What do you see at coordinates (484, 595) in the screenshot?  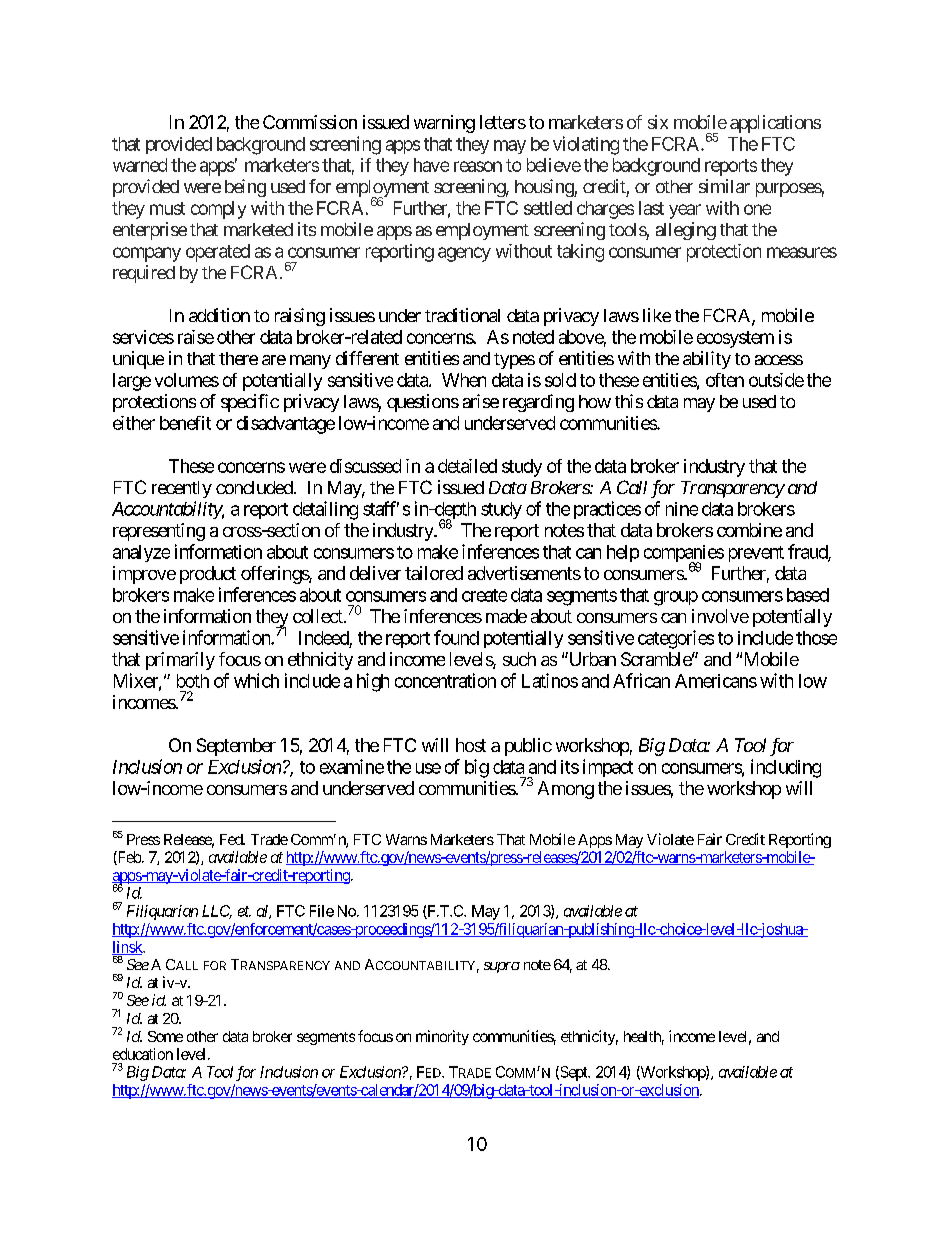 I see `create` at bounding box center [484, 595].
